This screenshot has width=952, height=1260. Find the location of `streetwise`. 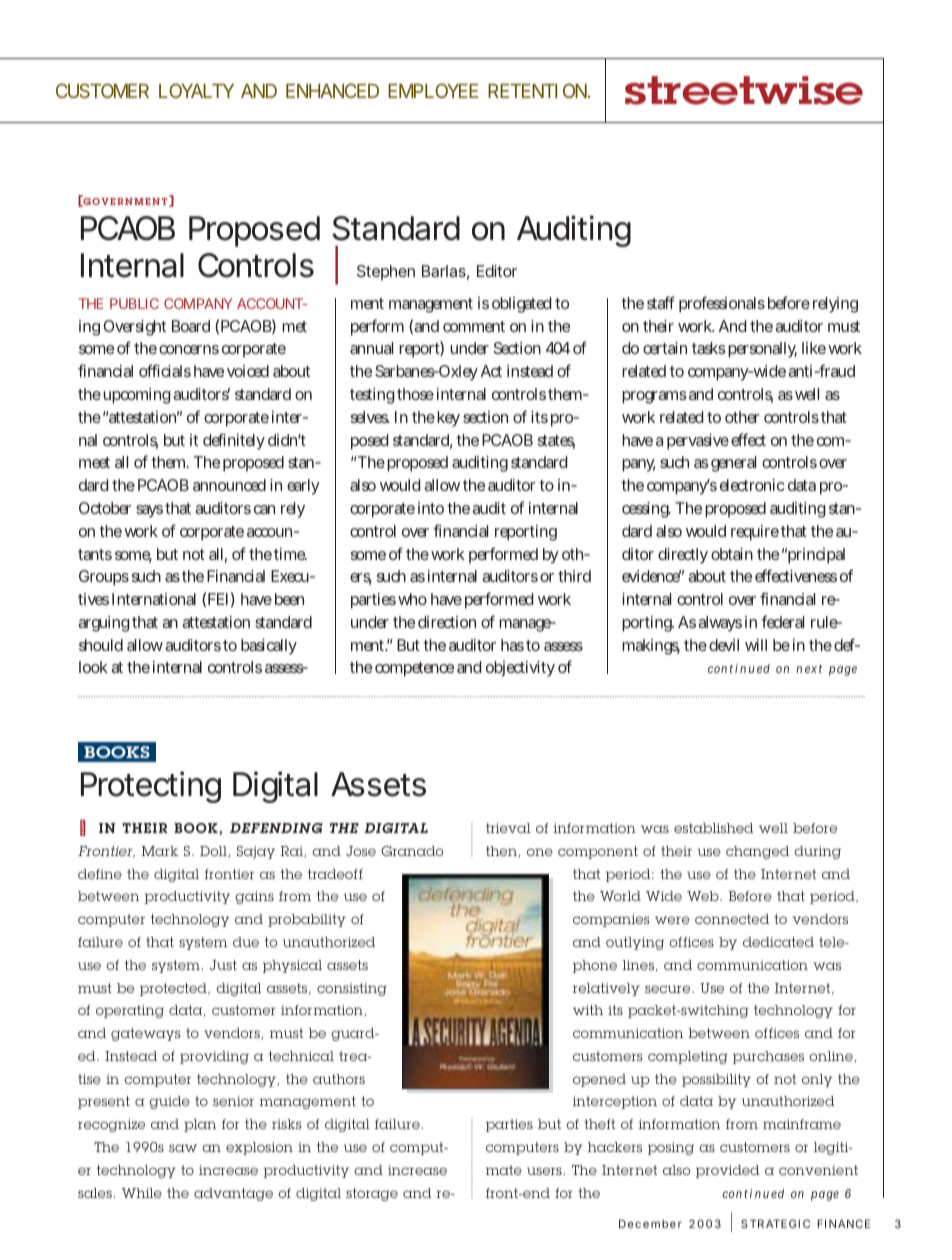

streetwise is located at coordinates (744, 90).
